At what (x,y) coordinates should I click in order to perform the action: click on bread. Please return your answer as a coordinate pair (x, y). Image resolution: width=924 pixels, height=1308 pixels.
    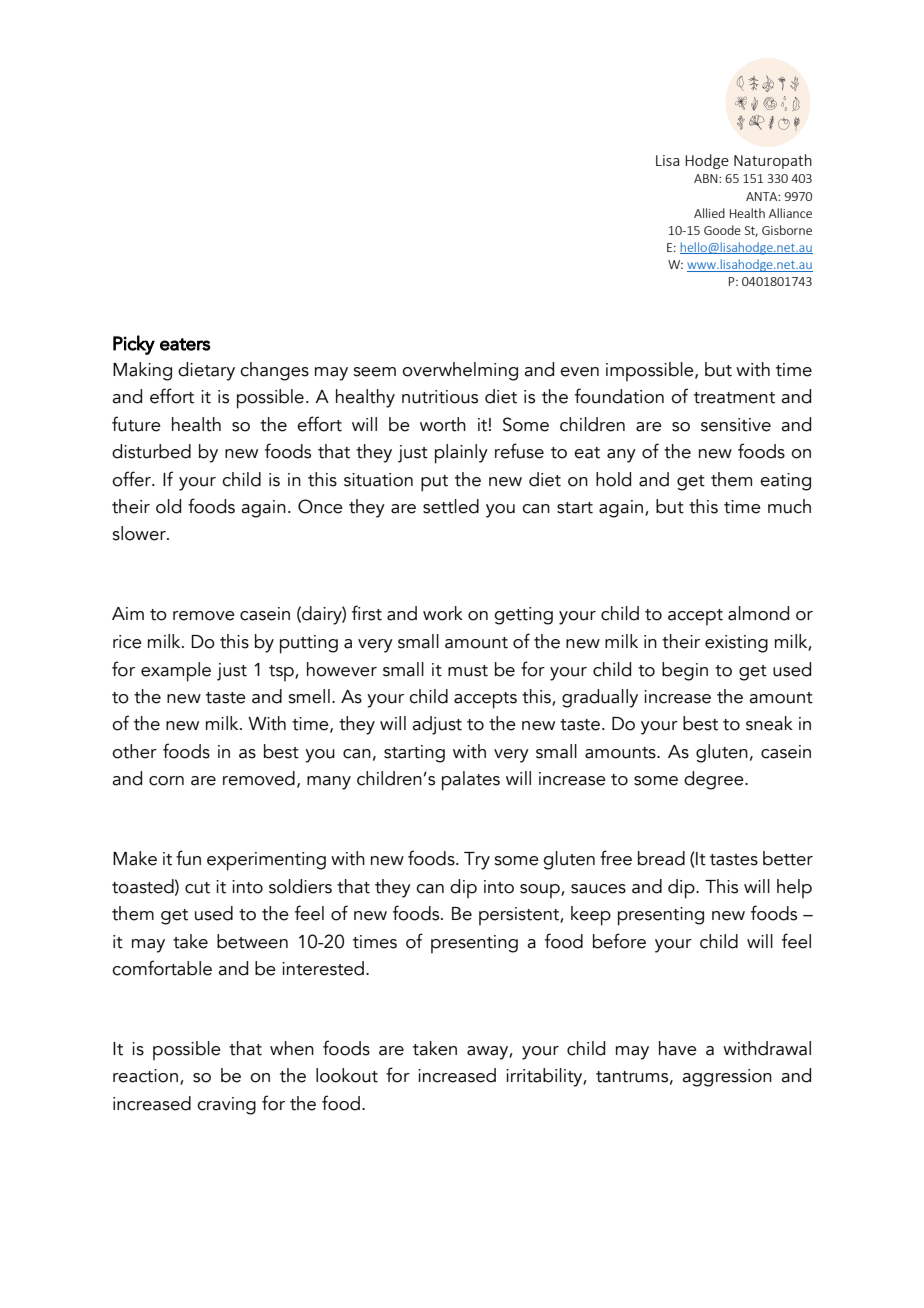
    Looking at the image, I should click on (661, 858).
